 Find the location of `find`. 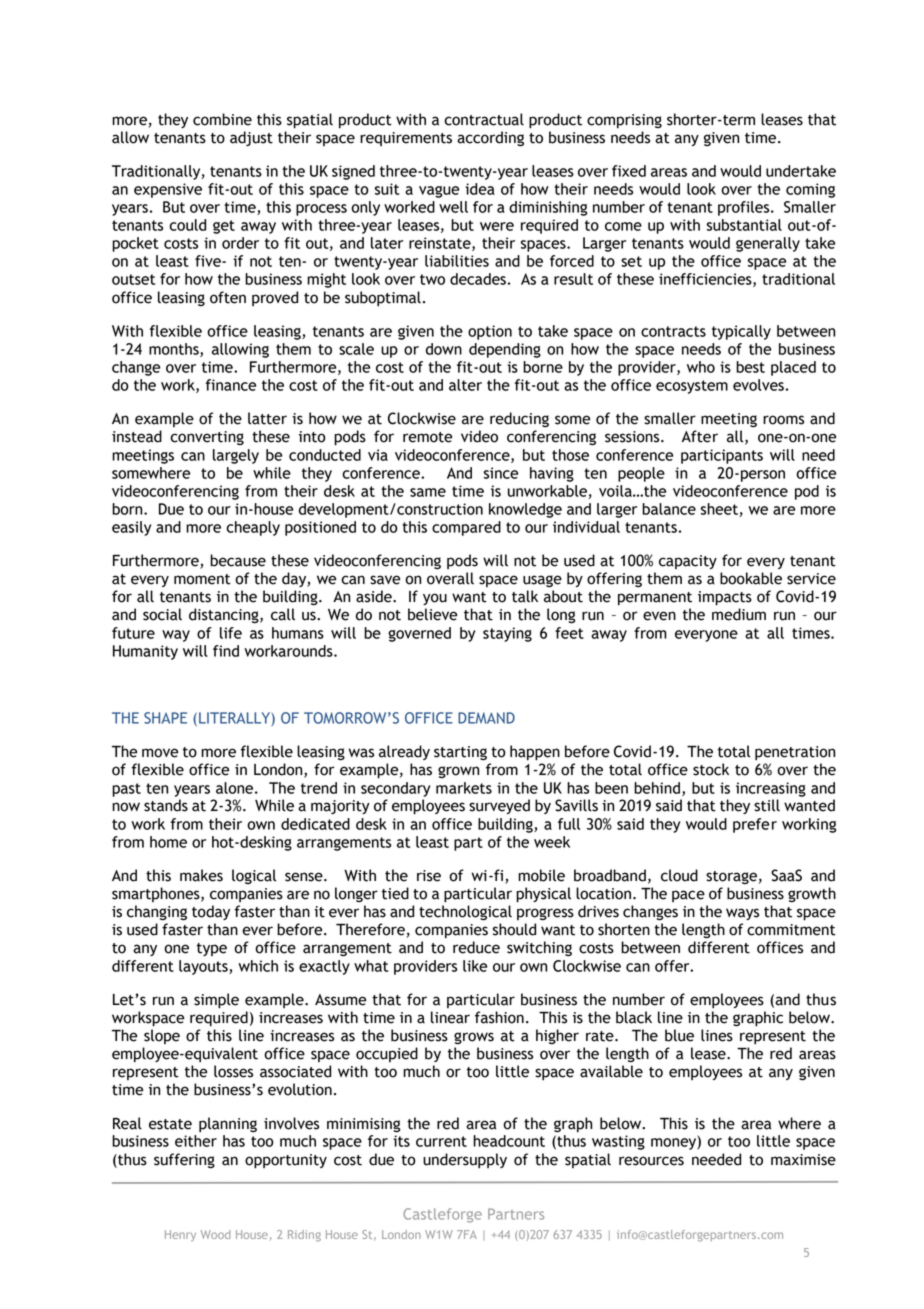

find is located at coordinates (226, 651).
